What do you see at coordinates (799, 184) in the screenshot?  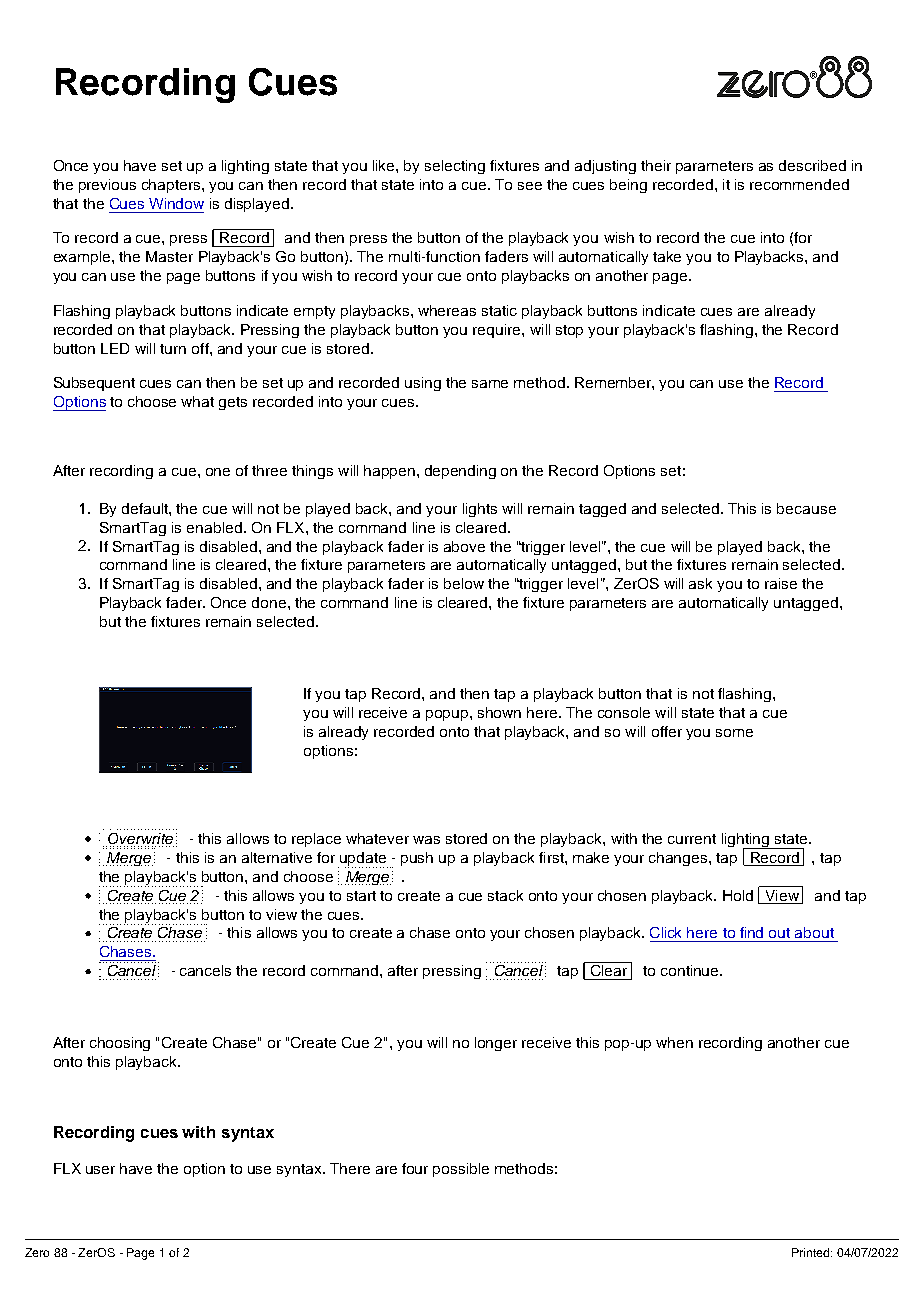 I see `recommended` at bounding box center [799, 184].
